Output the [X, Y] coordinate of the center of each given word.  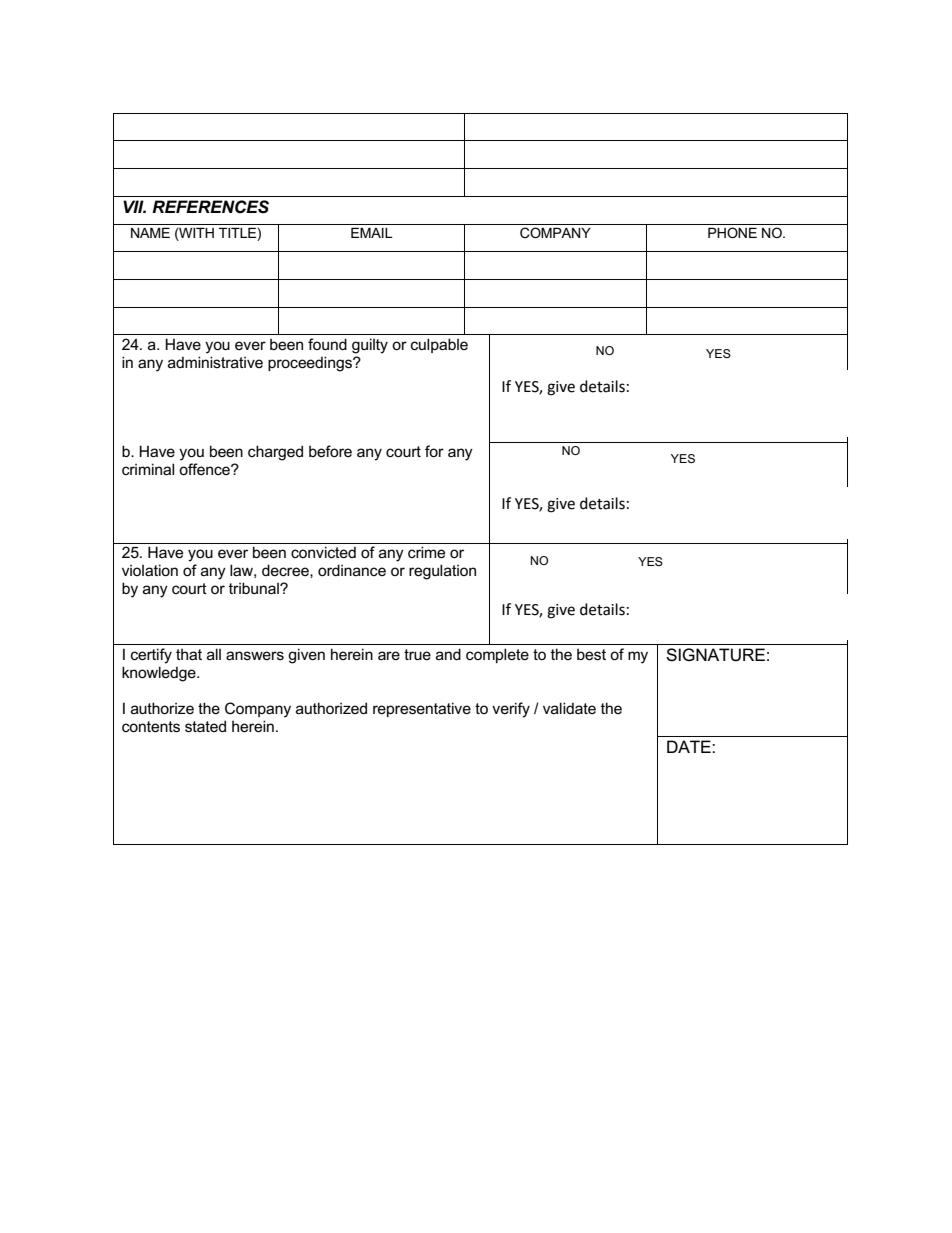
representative [422, 709]
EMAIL [371, 233]
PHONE [732, 232]
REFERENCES [210, 207]
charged [275, 453]
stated [205, 726]
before [330, 451]
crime [426, 552]
